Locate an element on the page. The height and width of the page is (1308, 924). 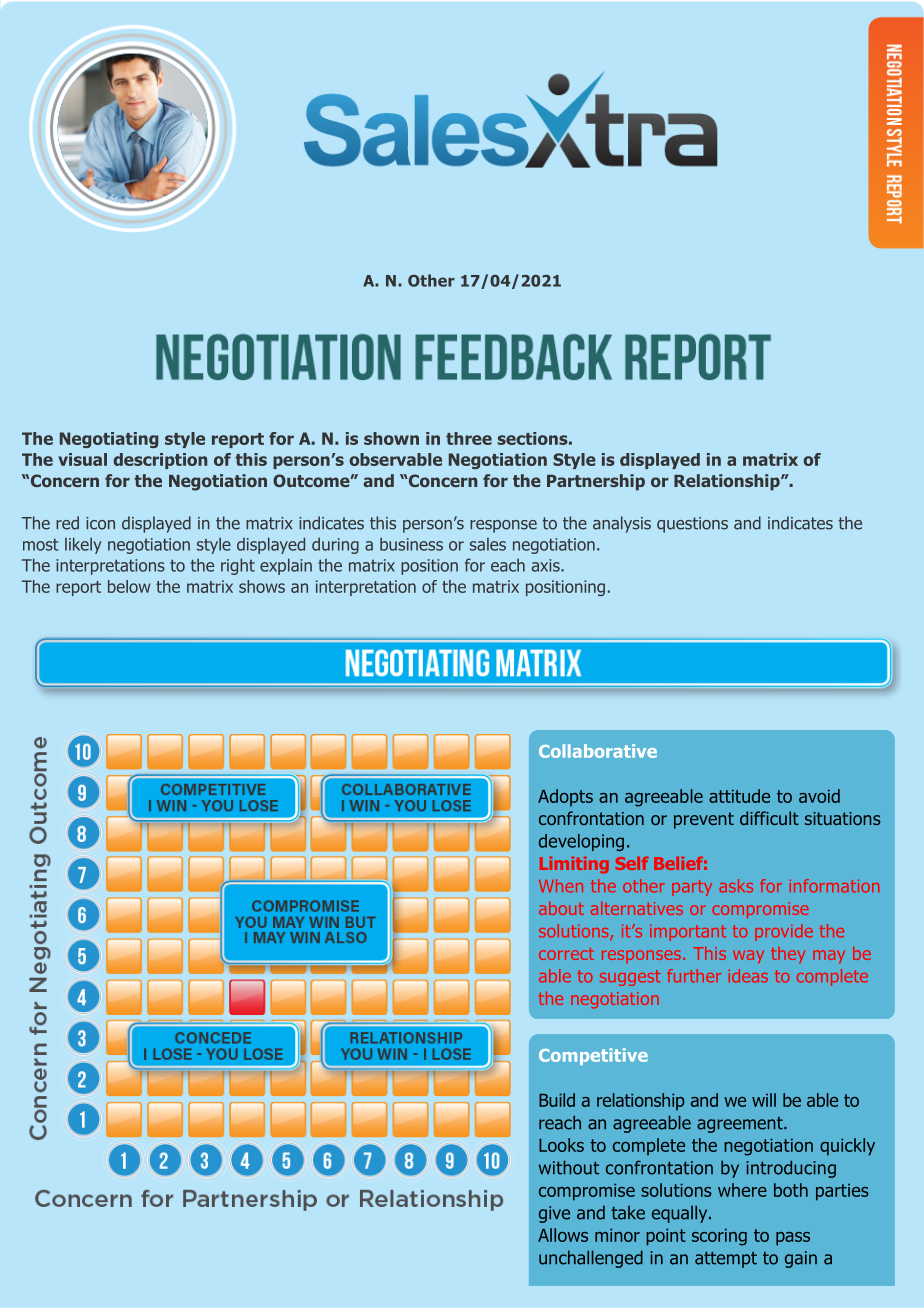
about is located at coordinates (561, 908).
